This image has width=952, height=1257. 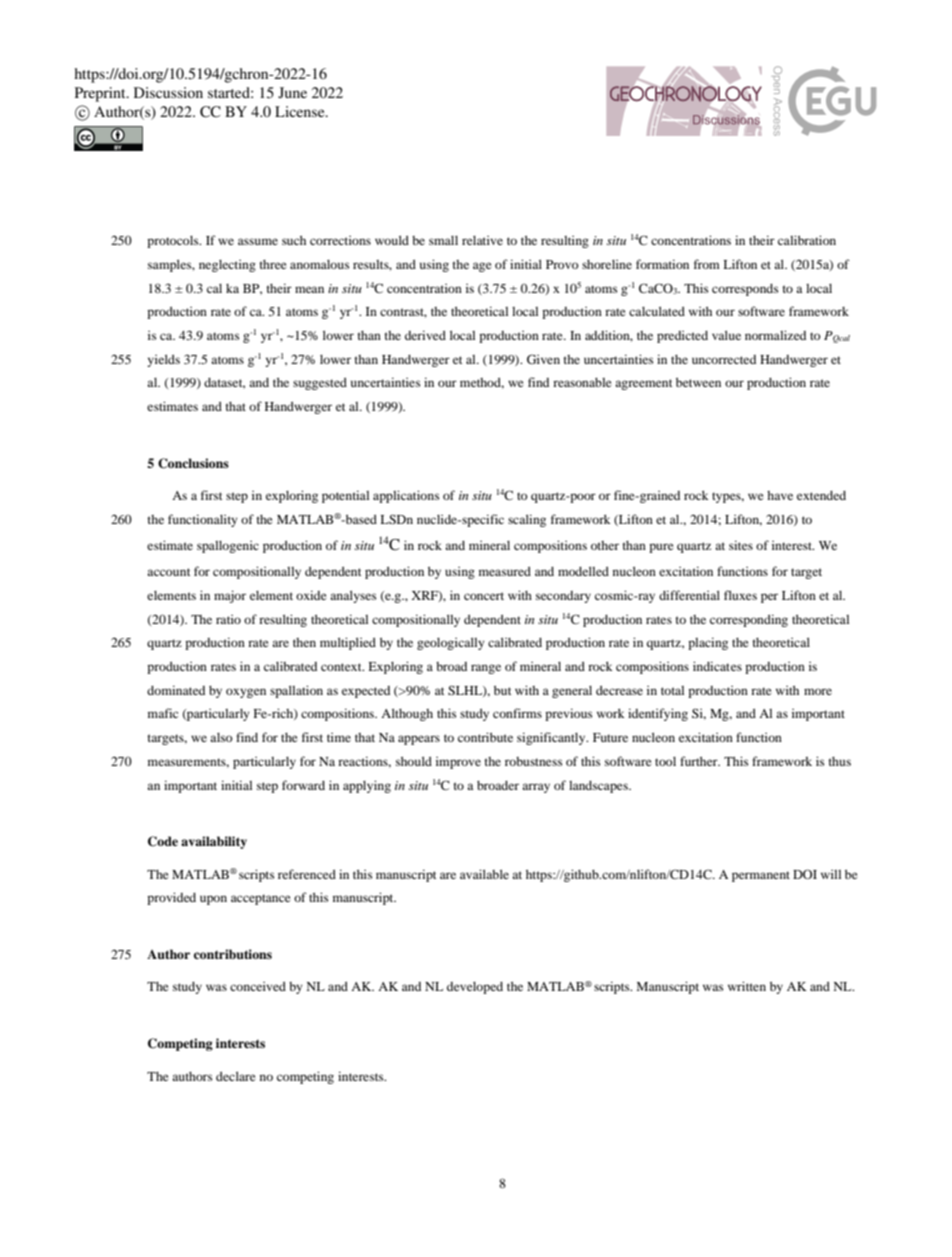 What do you see at coordinates (724, 359) in the image?
I see `uncorrected` at bounding box center [724, 359].
